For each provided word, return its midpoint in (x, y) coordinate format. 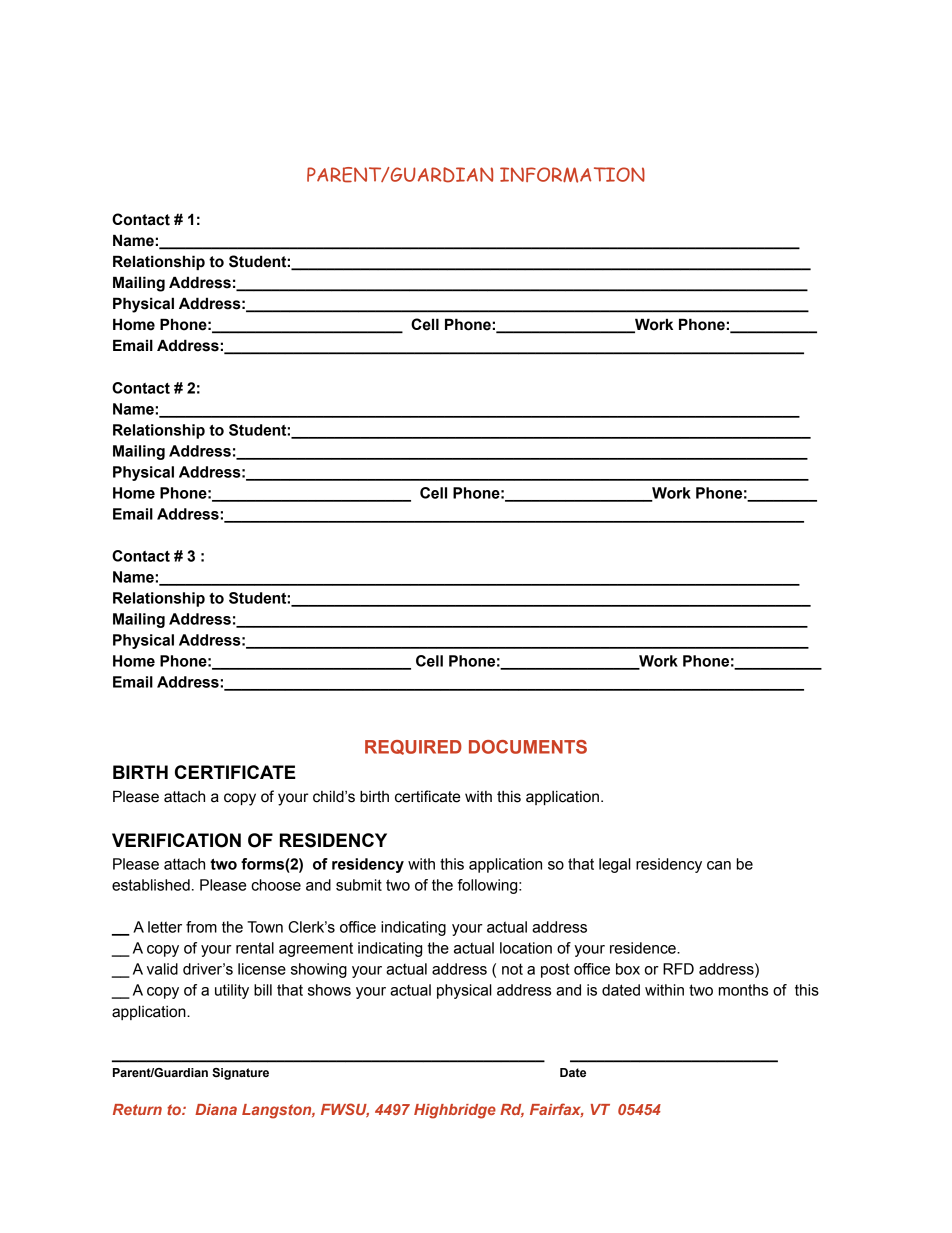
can (719, 865)
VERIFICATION (176, 840)
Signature (240, 1074)
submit (359, 885)
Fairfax (557, 1110)
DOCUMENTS (528, 747)
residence (644, 948)
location (526, 948)
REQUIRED (413, 747)
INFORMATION (572, 175)
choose (276, 885)
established (151, 885)
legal (615, 865)
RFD (678, 969)
